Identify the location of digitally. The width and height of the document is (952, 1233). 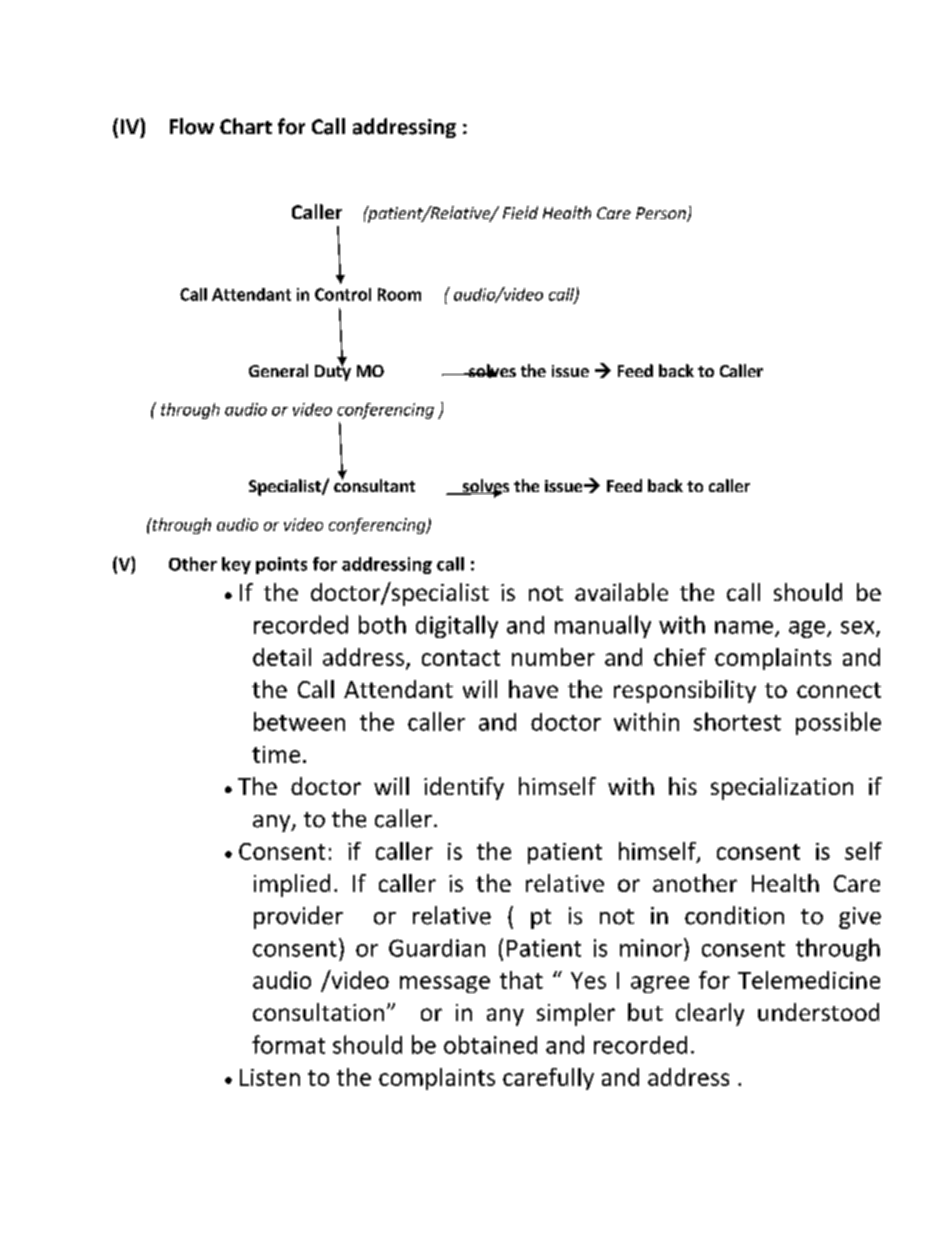
(457, 626).
